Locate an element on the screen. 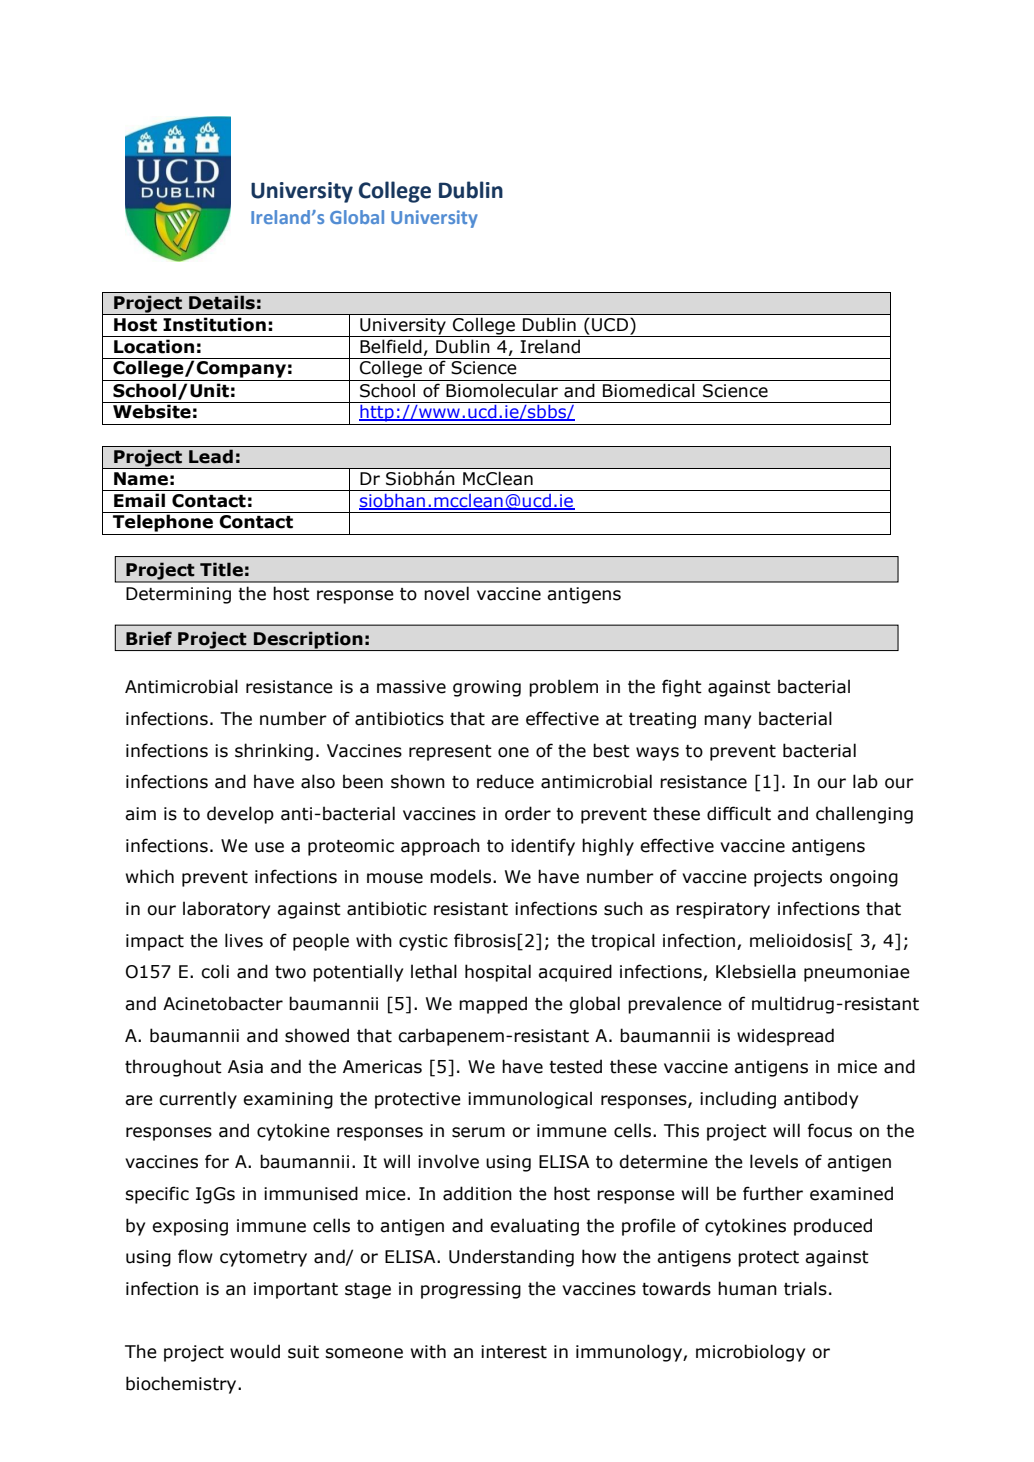 The image size is (1034, 1462). Institution is located at coordinates (214, 324).
